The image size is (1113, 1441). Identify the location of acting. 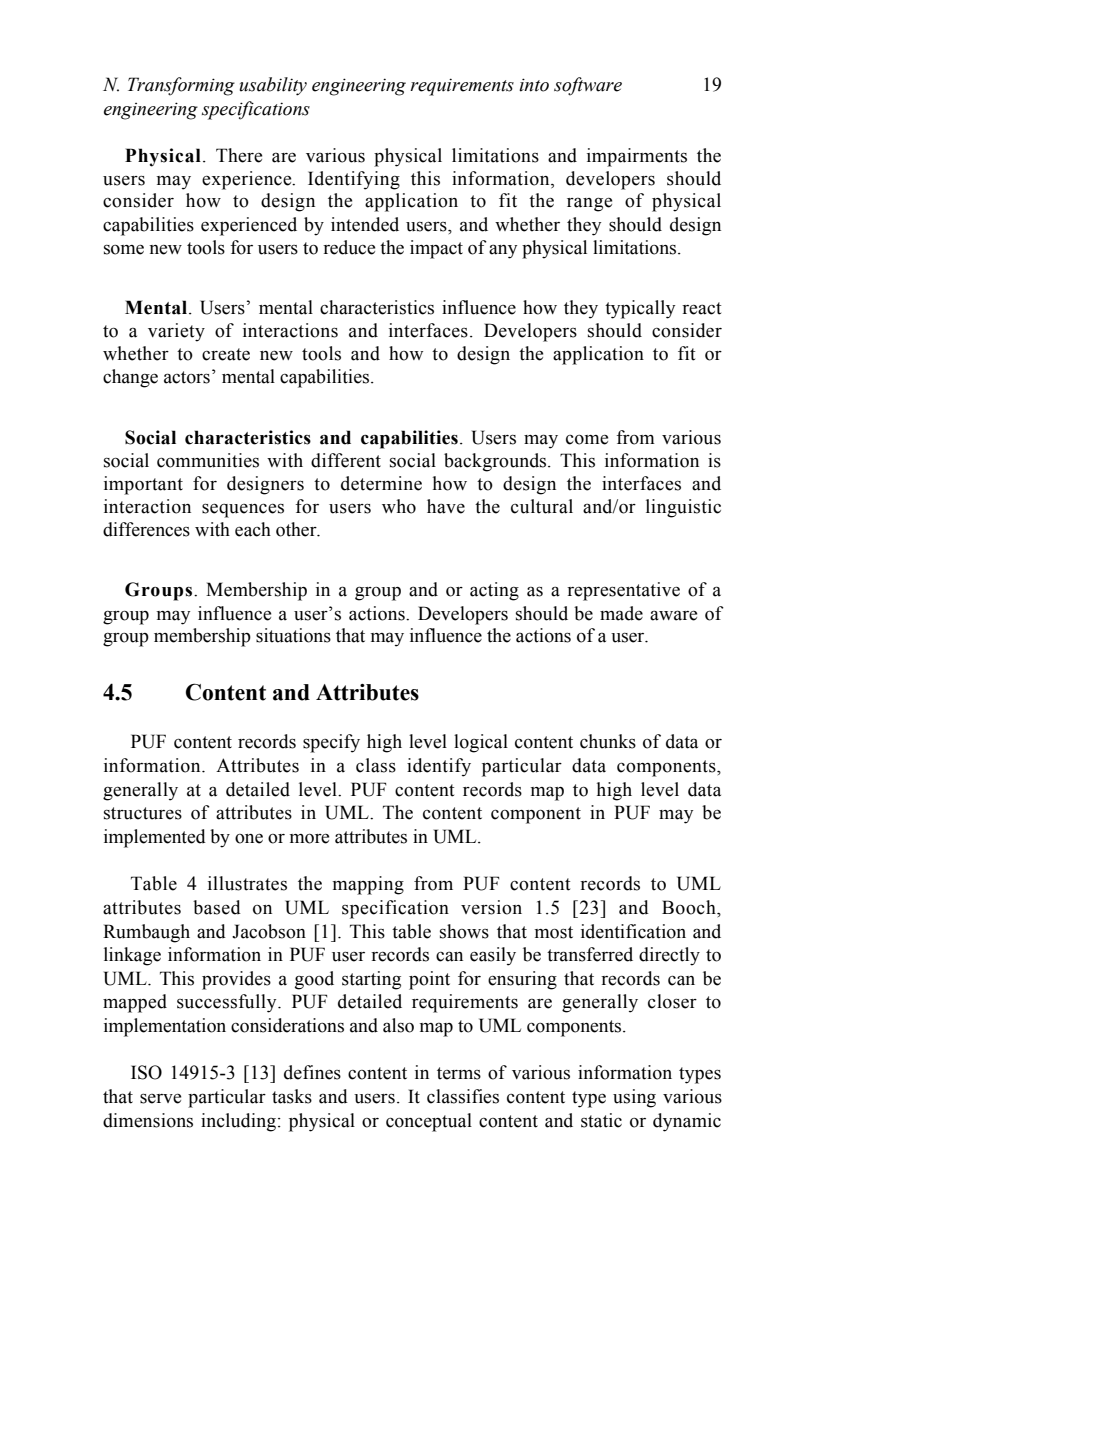
(494, 591).
